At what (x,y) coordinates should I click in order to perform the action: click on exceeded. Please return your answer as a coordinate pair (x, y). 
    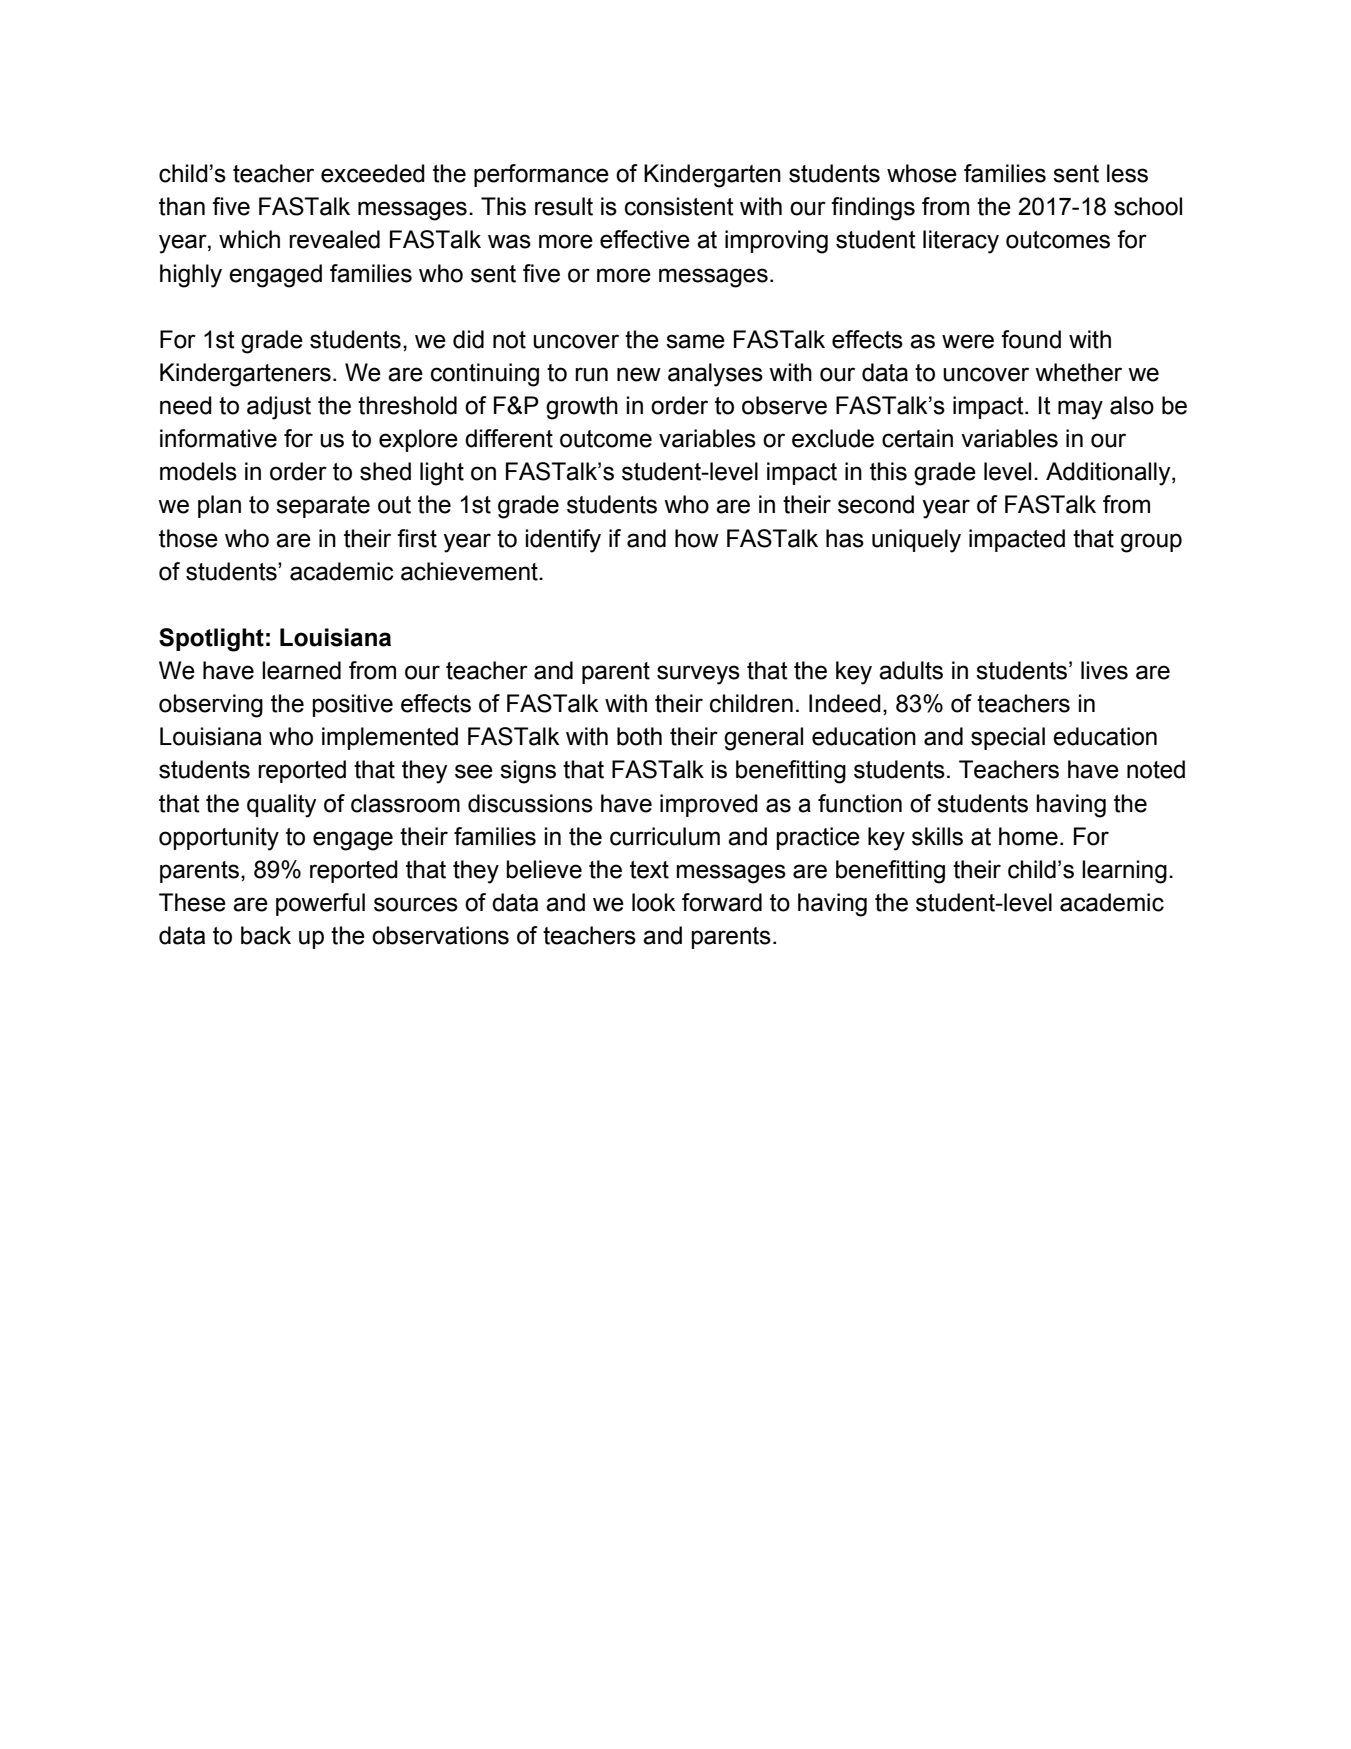
    Looking at the image, I should click on (373, 173).
